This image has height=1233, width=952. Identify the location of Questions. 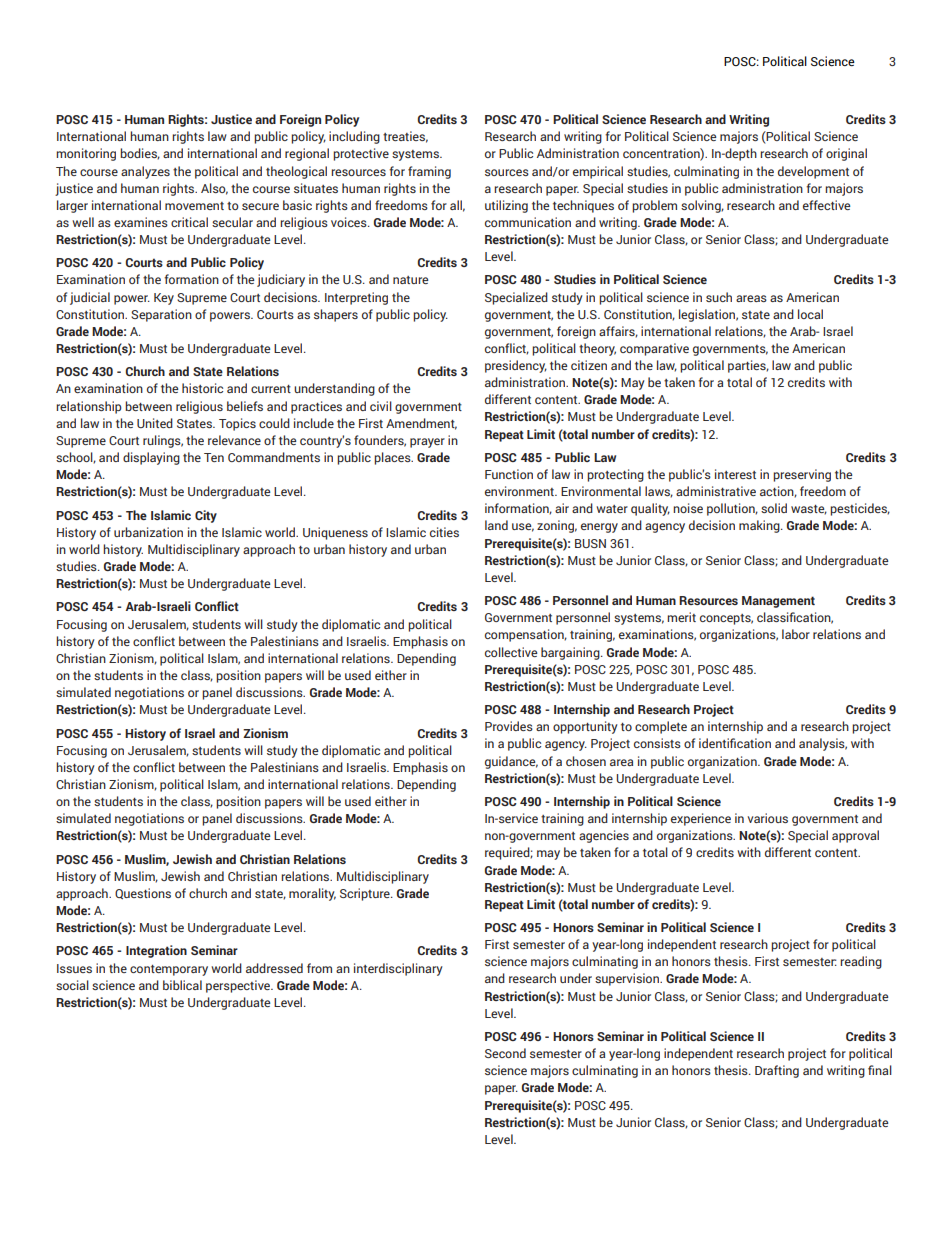
(143, 893).
